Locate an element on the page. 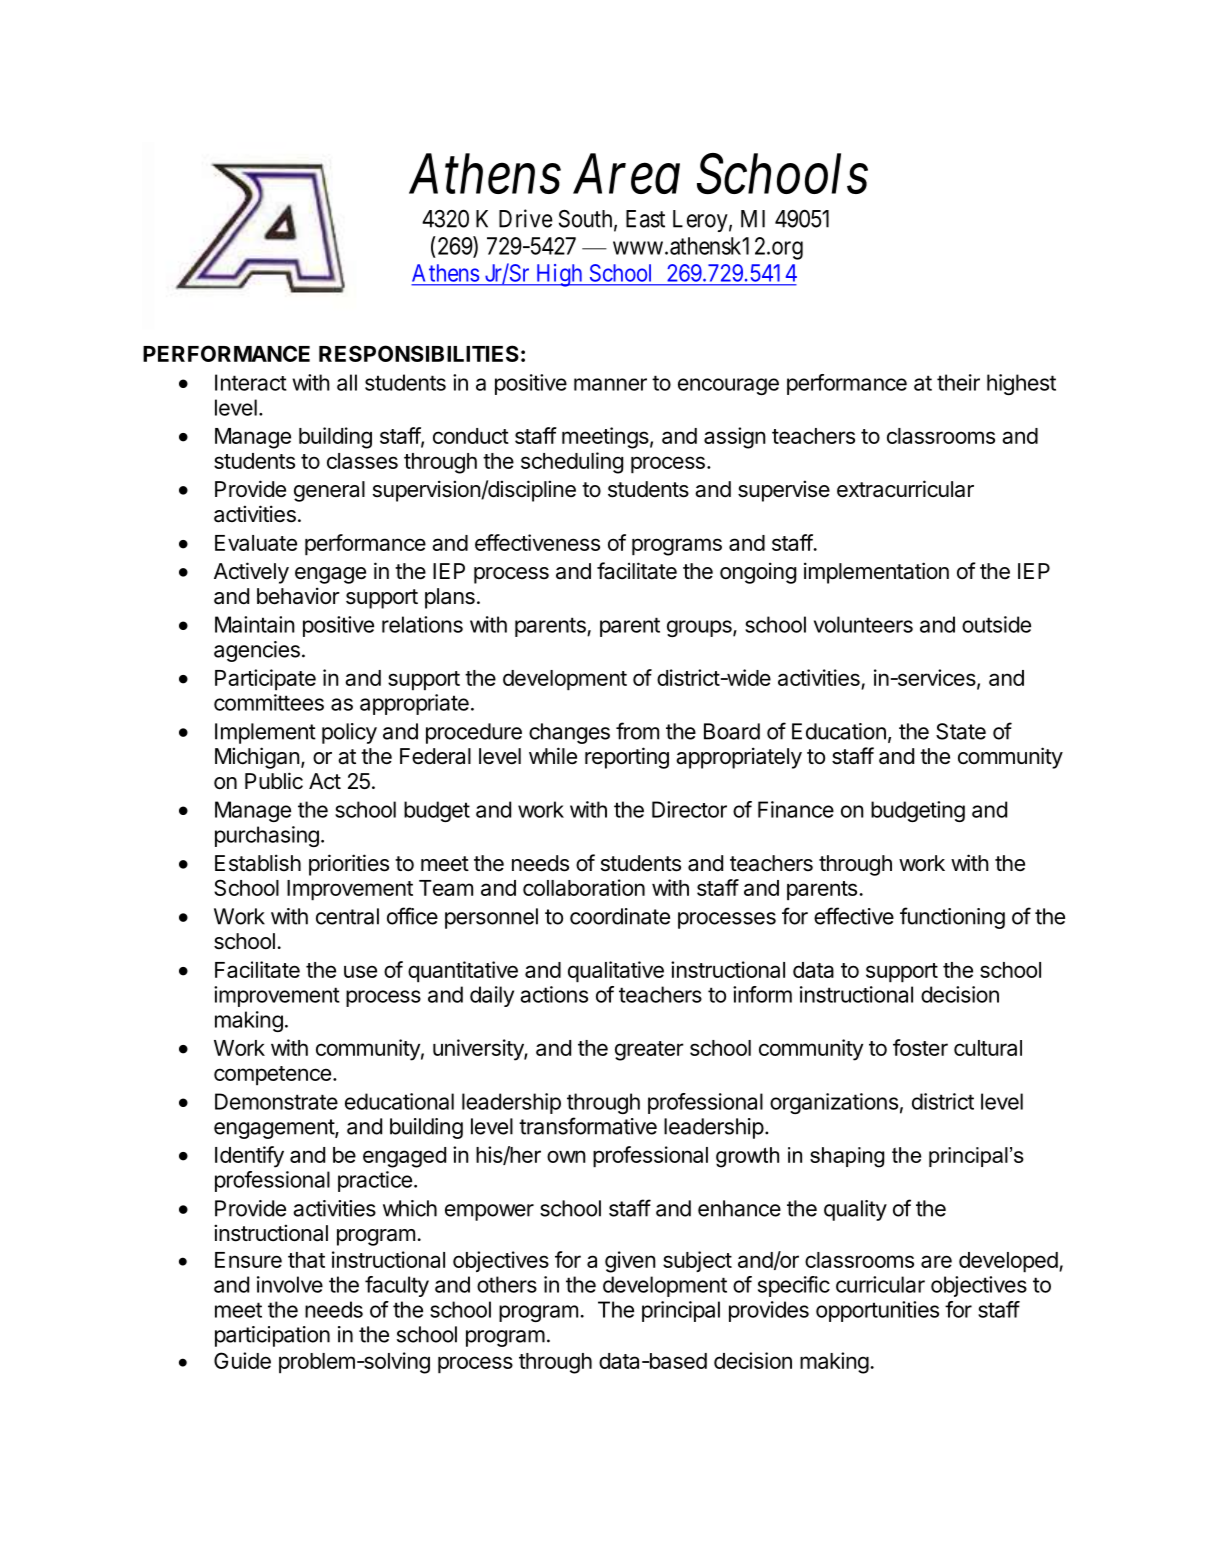  opportunities is located at coordinates (877, 1311).
